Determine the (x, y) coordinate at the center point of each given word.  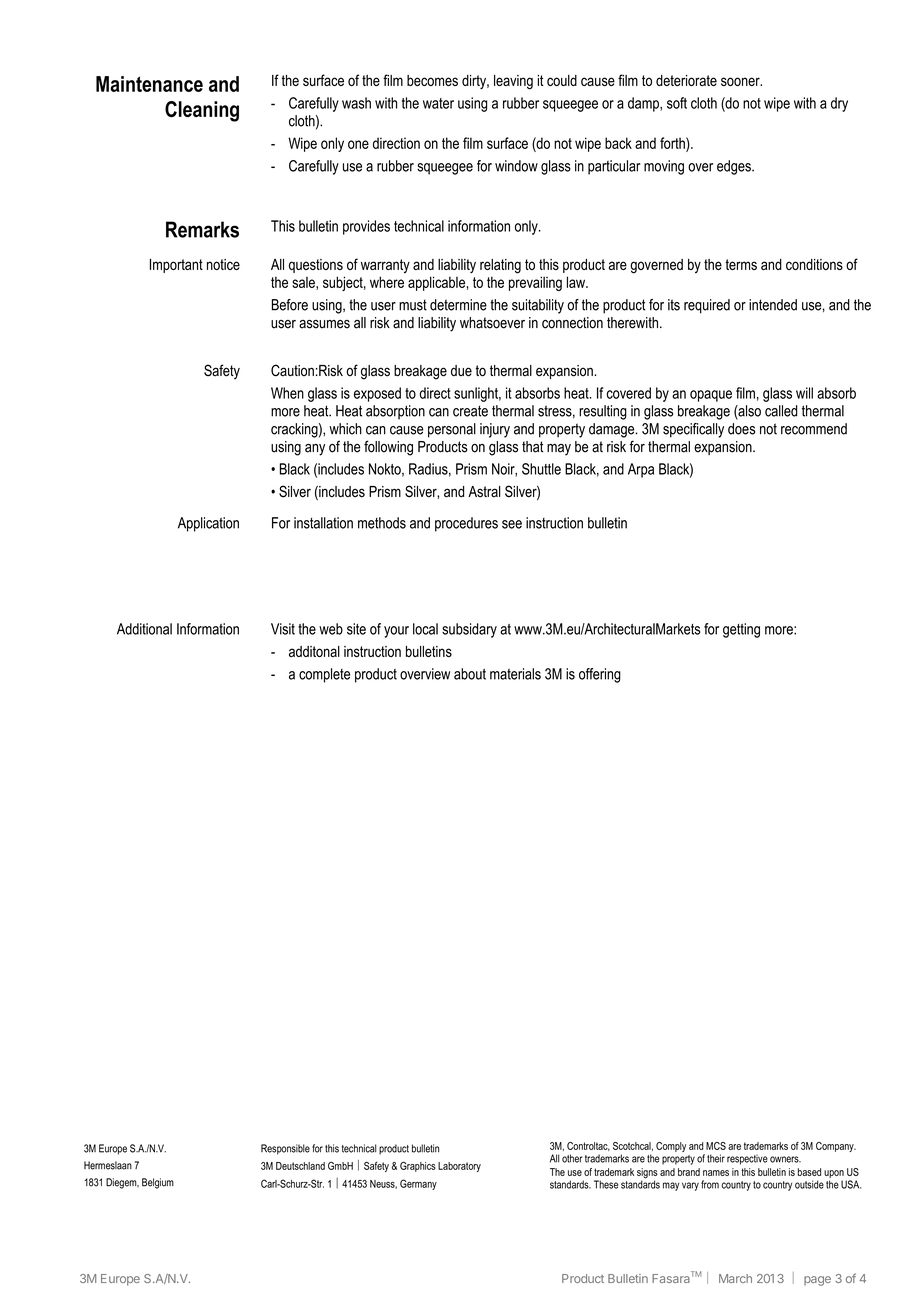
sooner (741, 81)
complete (324, 675)
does (741, 429)
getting (741, 630)
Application (208, 524)
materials (515, 674)
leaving (513, 82)
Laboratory (459, 1167)
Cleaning (202, 111)
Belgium (158, 1183)
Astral (484, 492)
